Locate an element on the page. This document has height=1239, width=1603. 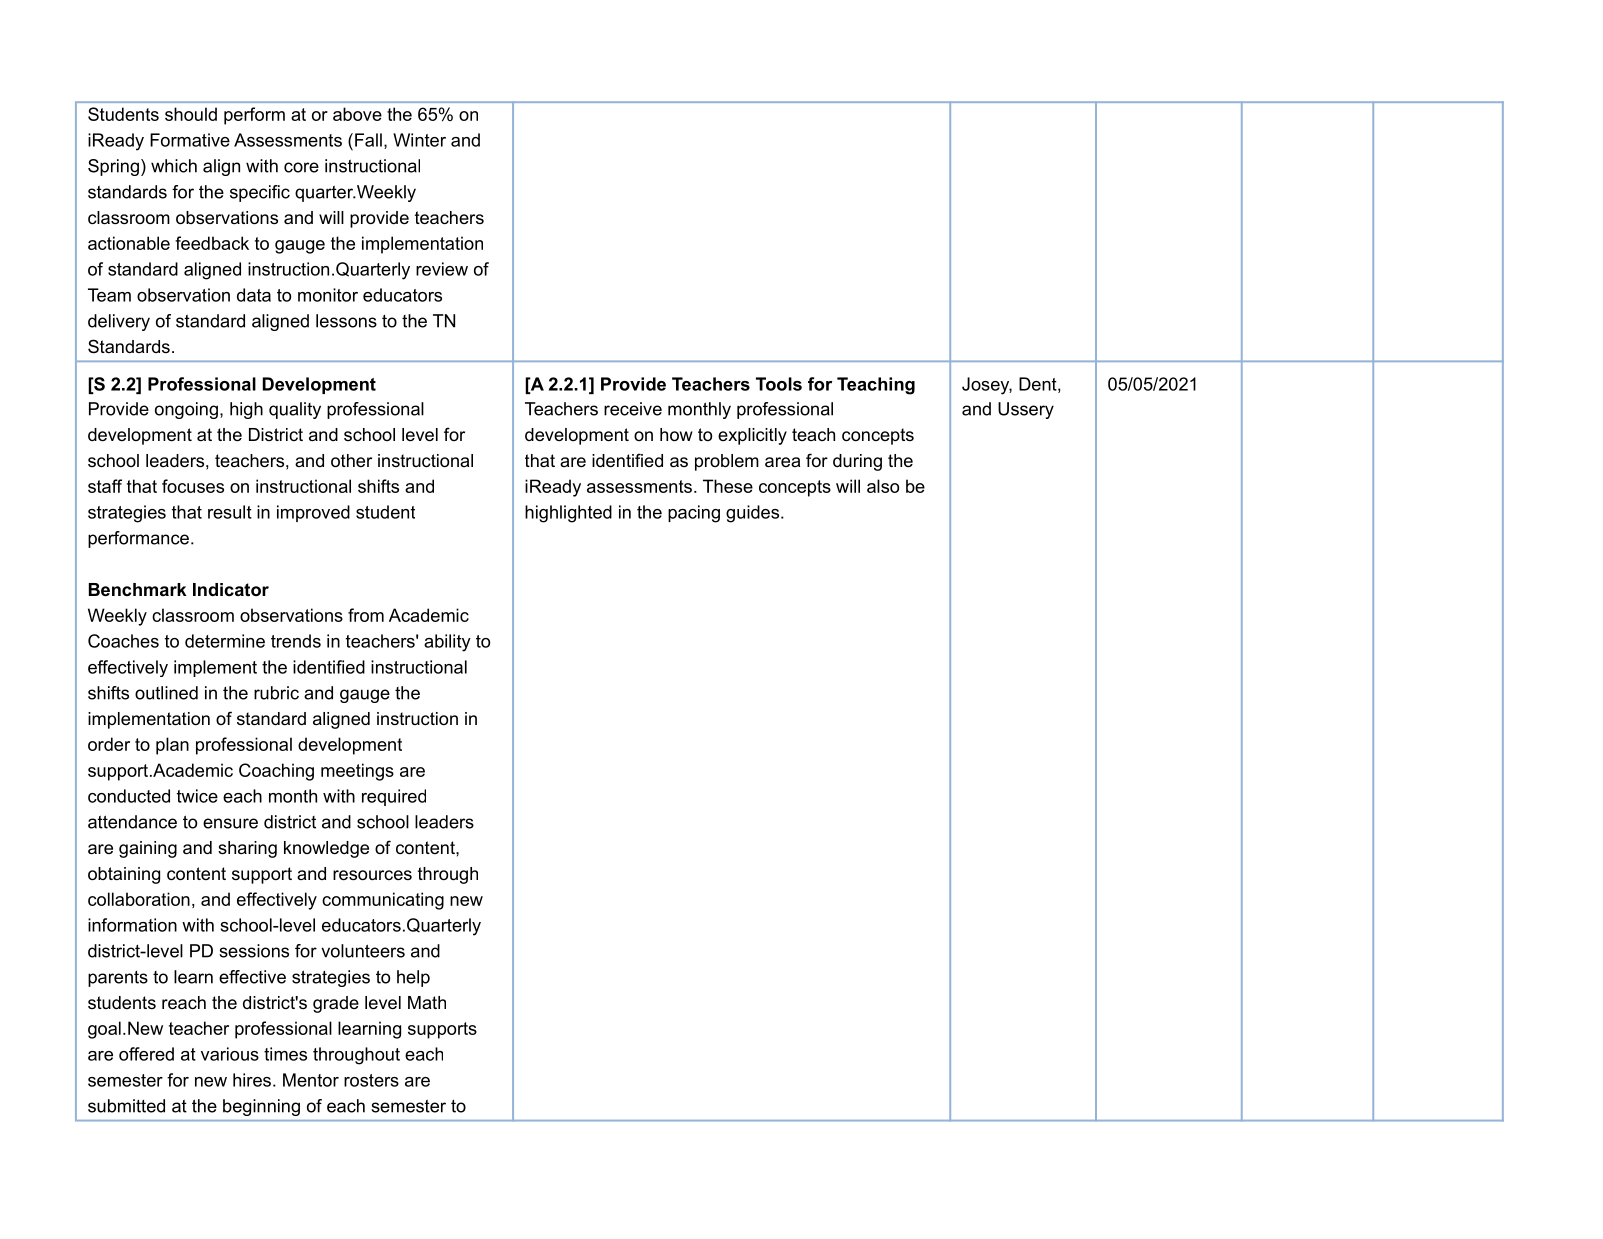
various is located at coordinates (230, 1054).
